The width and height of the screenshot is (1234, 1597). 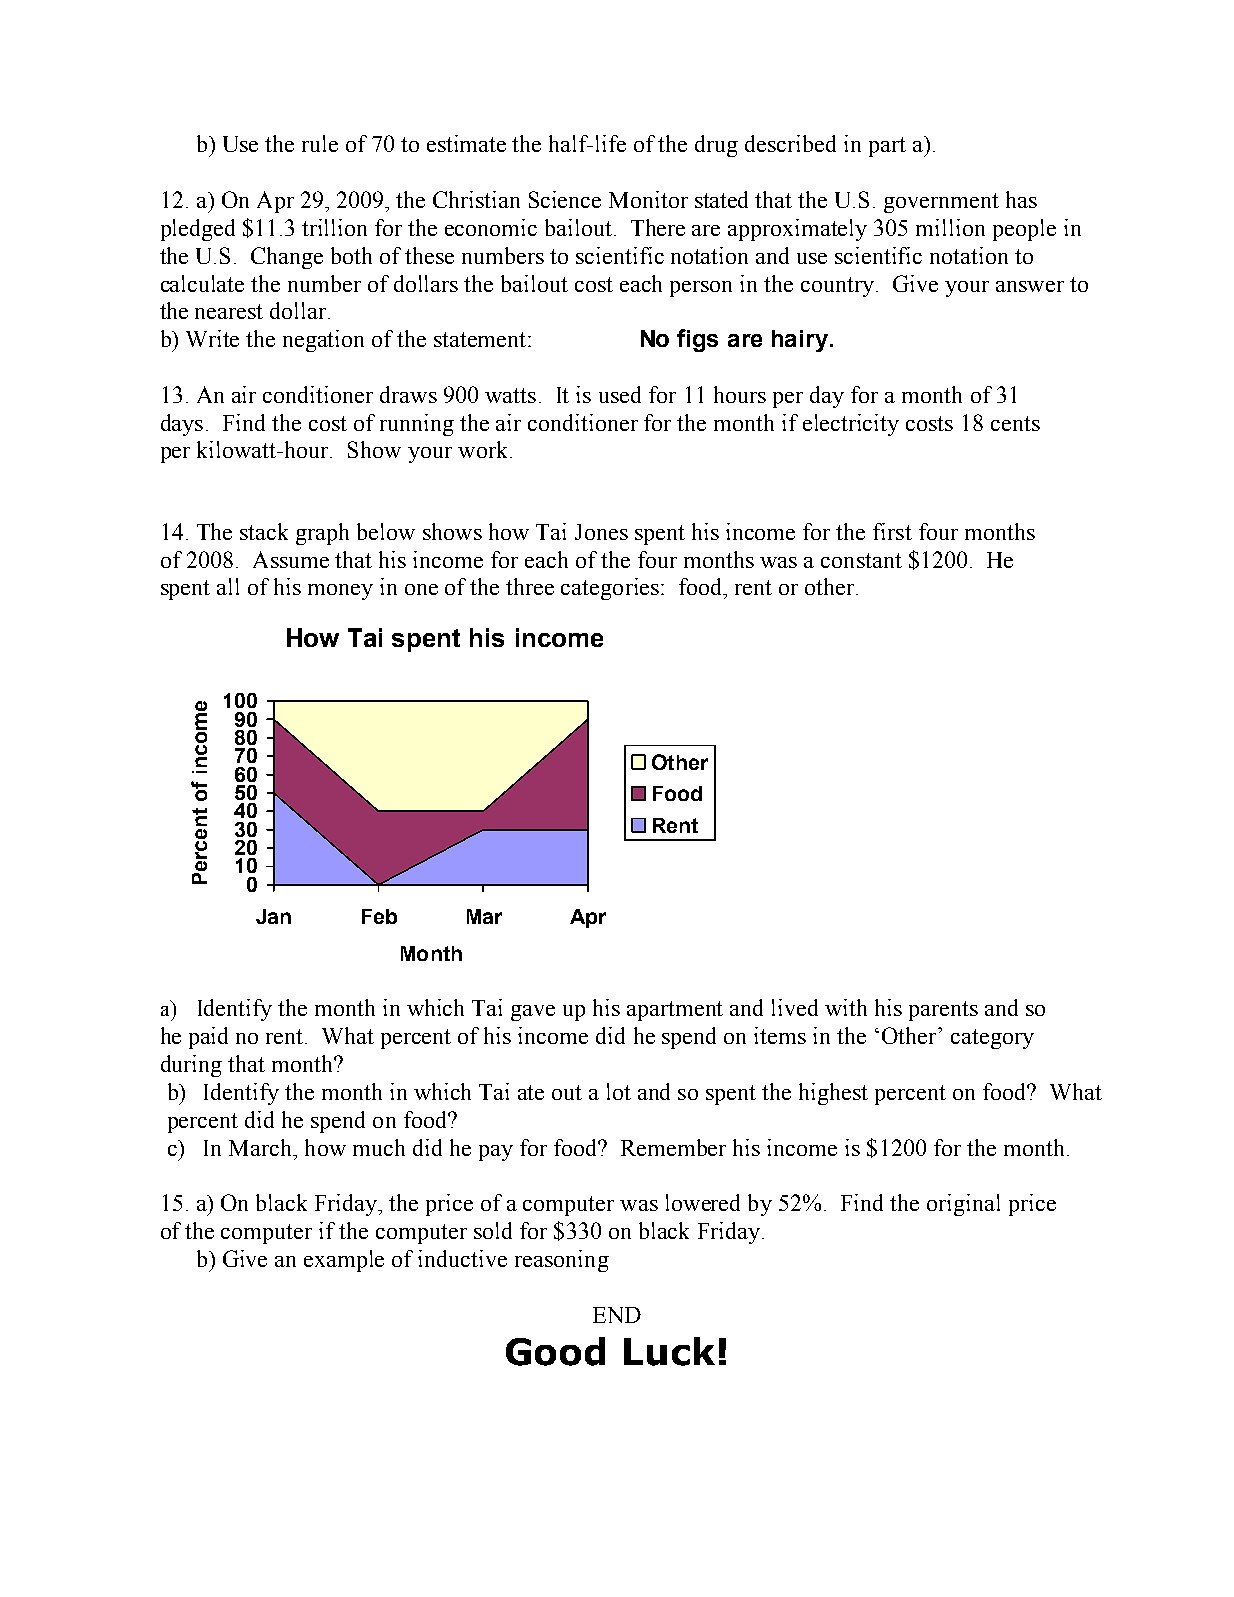 I want to click on categories, so click(x=610, y=589).
